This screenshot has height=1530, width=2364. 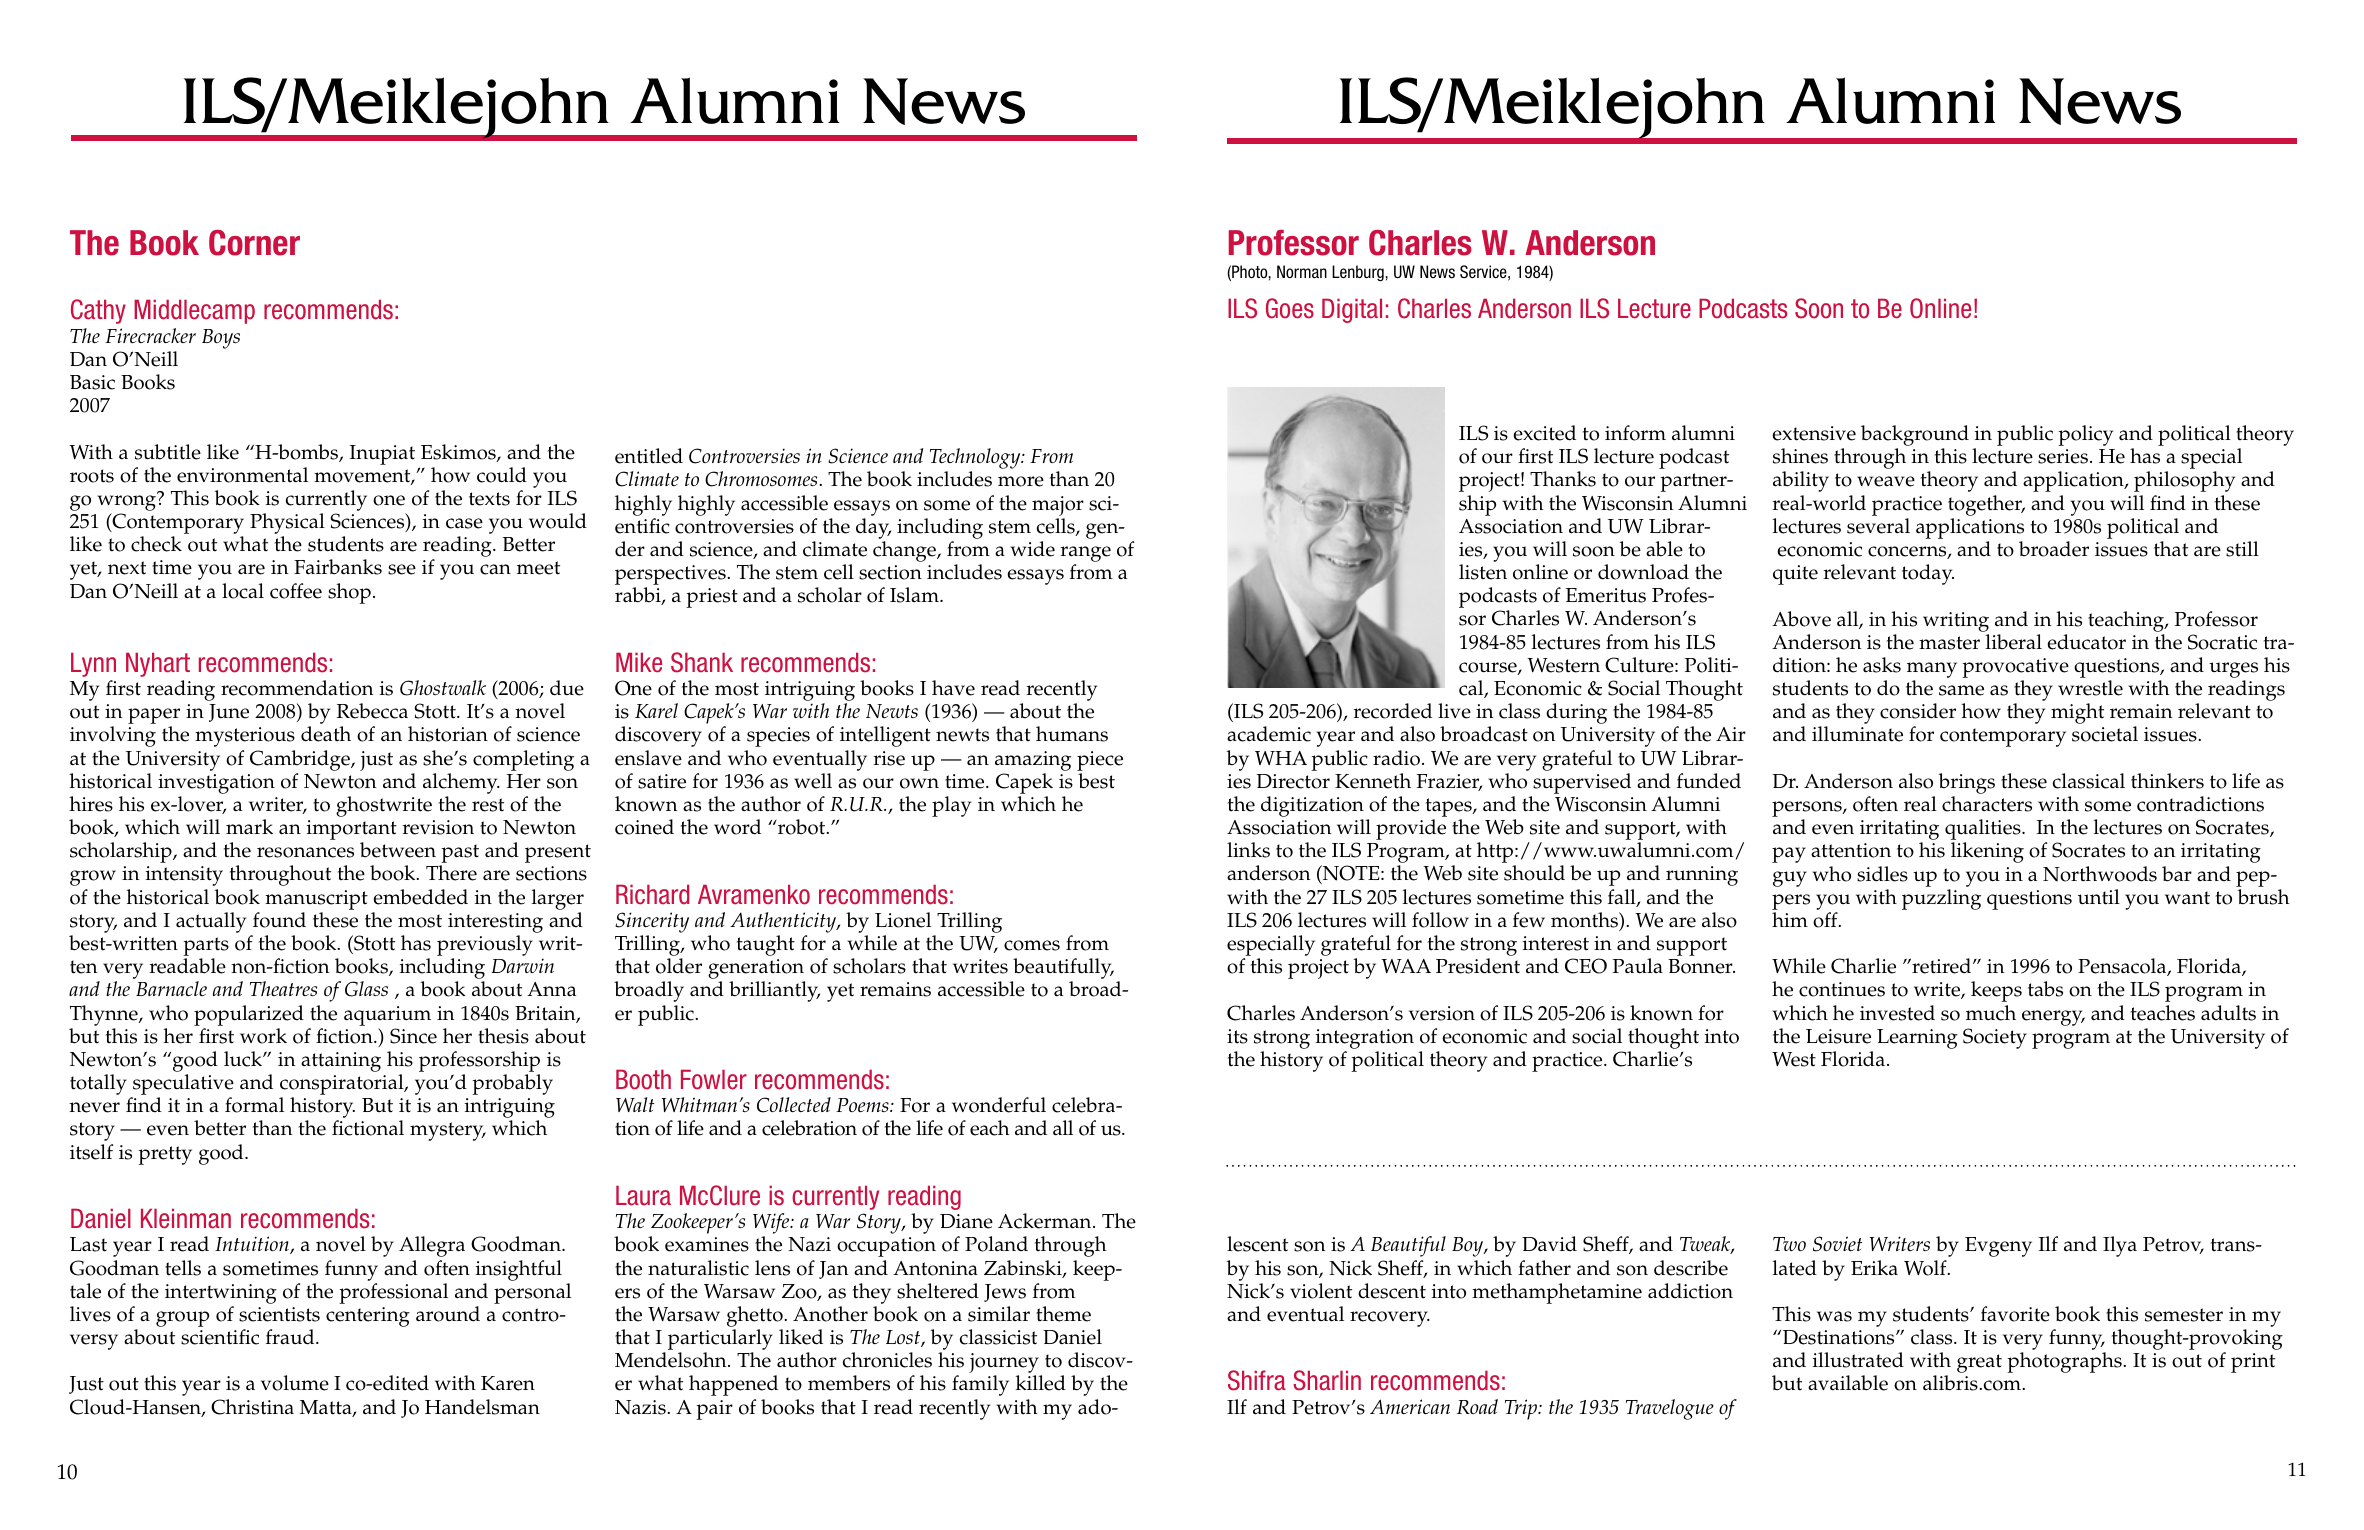 I want to click on liberal, so click(x=2014, y=642).
